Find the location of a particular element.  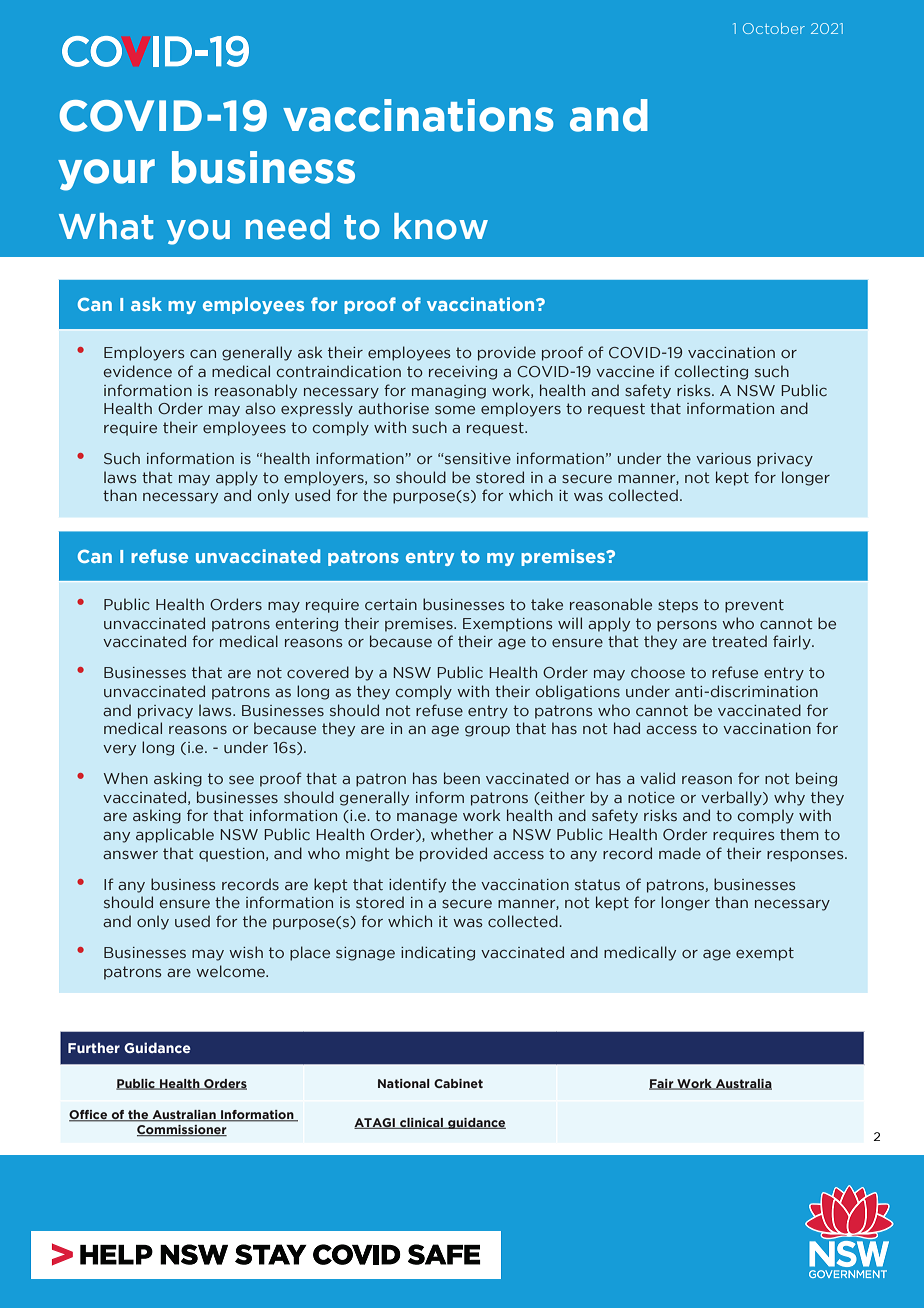

know is located at coordinates (441, 226).
